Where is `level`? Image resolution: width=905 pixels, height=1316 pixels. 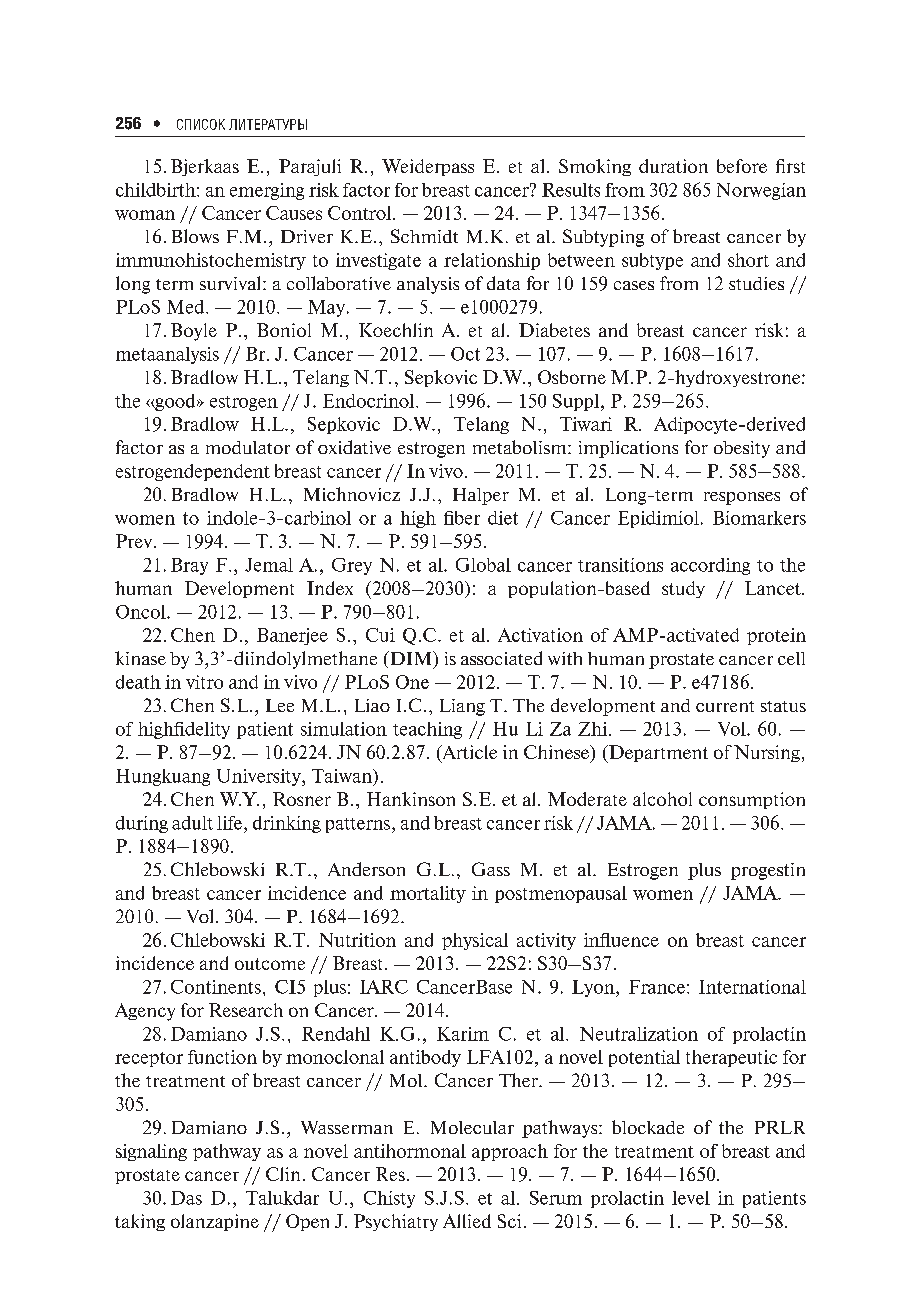 level is located at coordinates (691, 1198).
